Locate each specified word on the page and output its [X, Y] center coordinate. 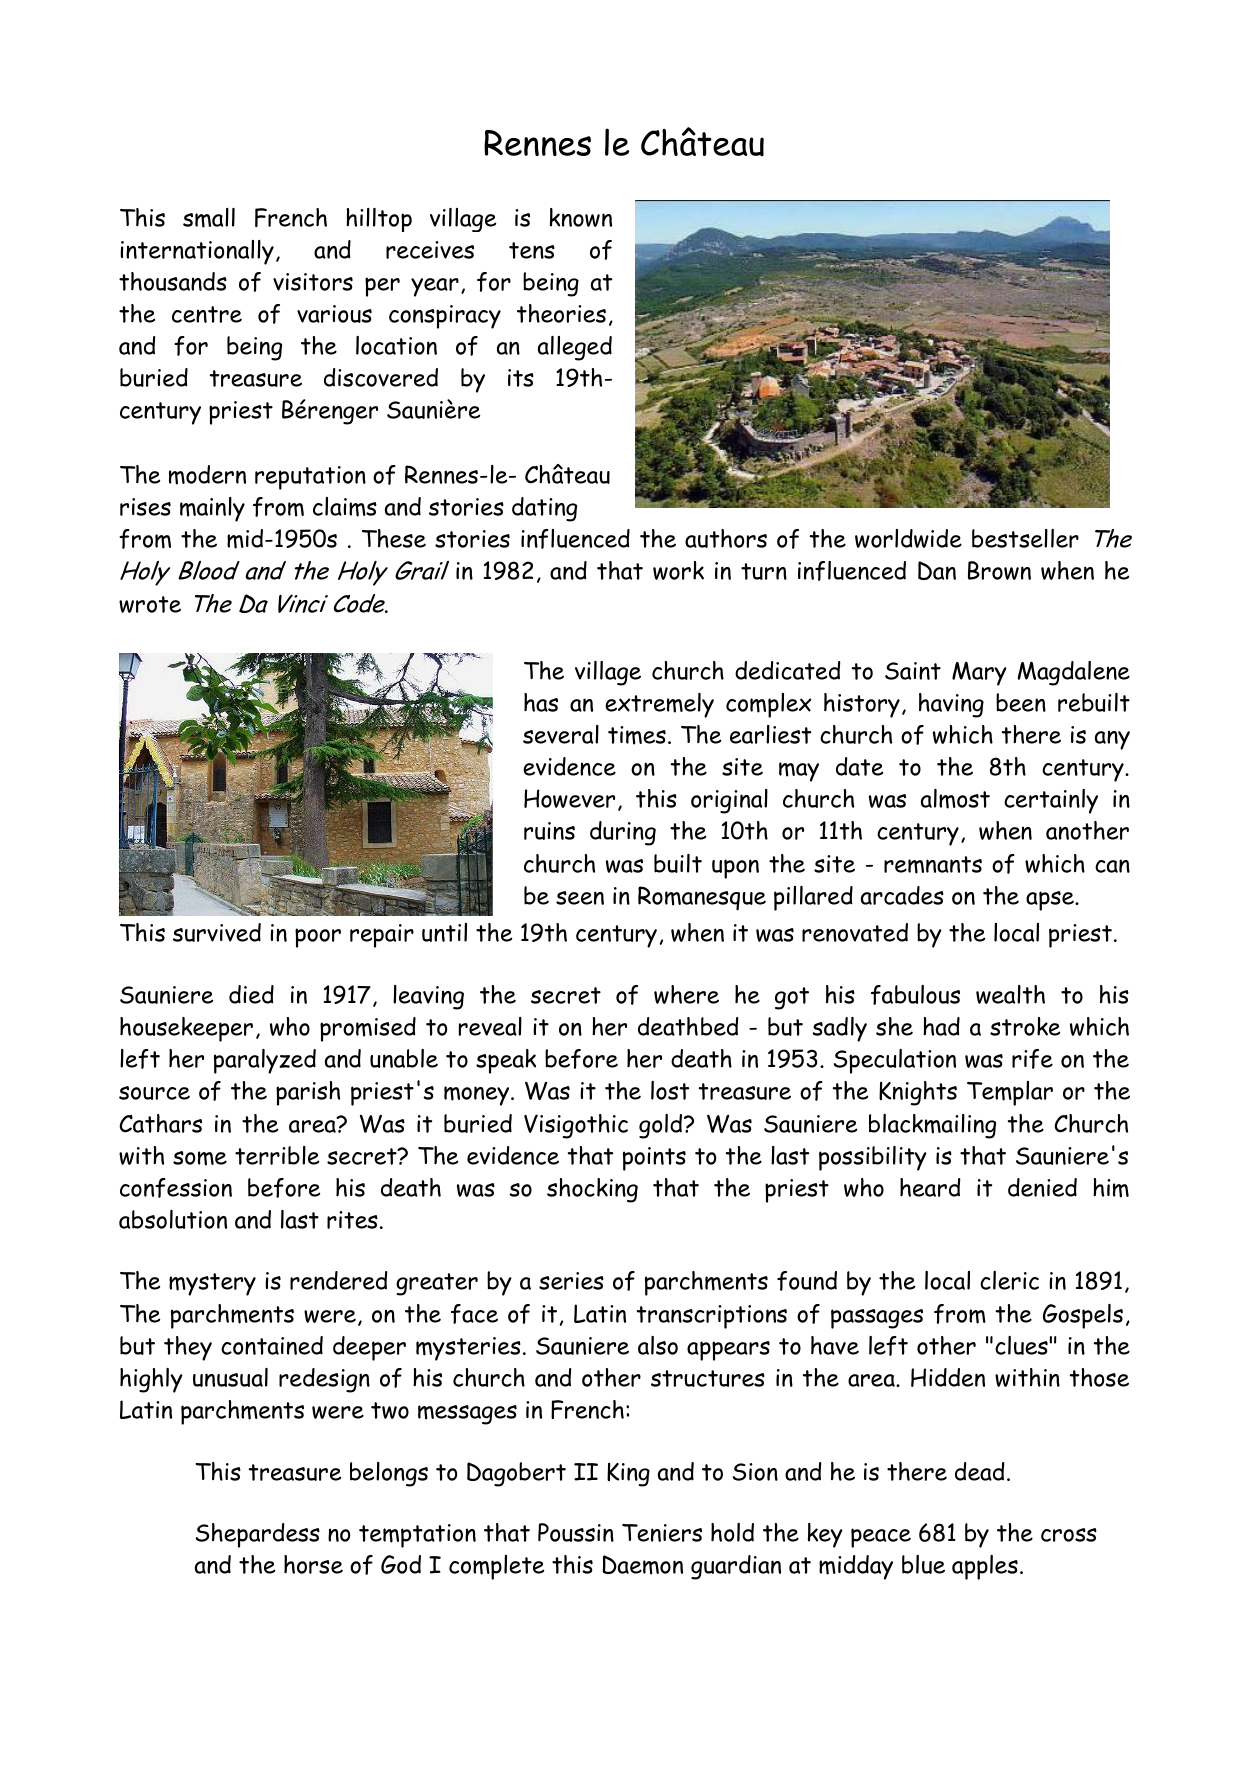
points [654, 1159]
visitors [313, 282]
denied [1042, 1187]
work [678, 570]
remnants [933, 865]
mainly [212, 509]
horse [313, 1564]
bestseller [1025, 538]
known [581, 217]
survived [217, 932]
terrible [277, 1155]
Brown [999, 570]
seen [580, 898]
